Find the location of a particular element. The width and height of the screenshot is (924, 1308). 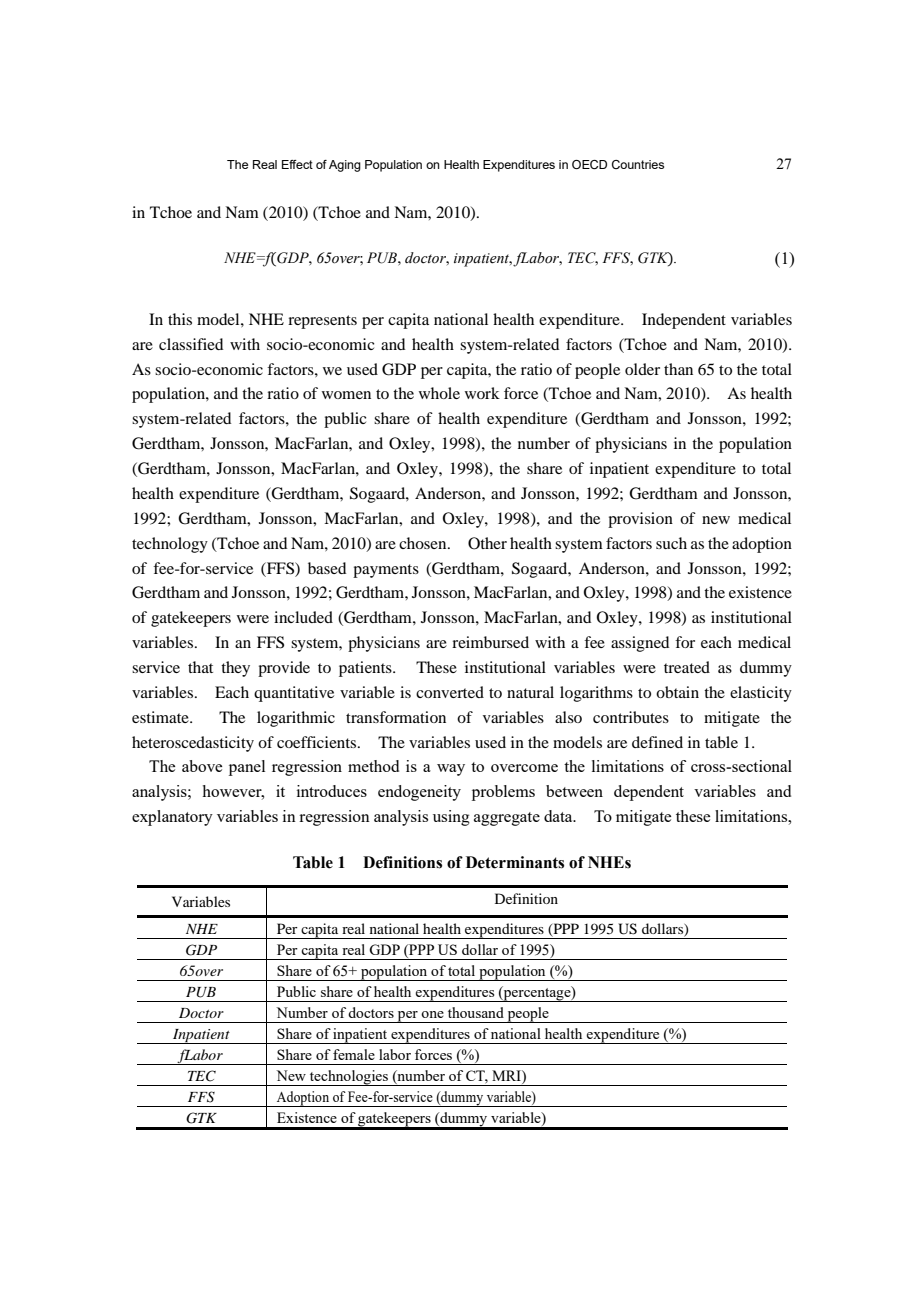

thousand is located at coordinates (476, 1012).
